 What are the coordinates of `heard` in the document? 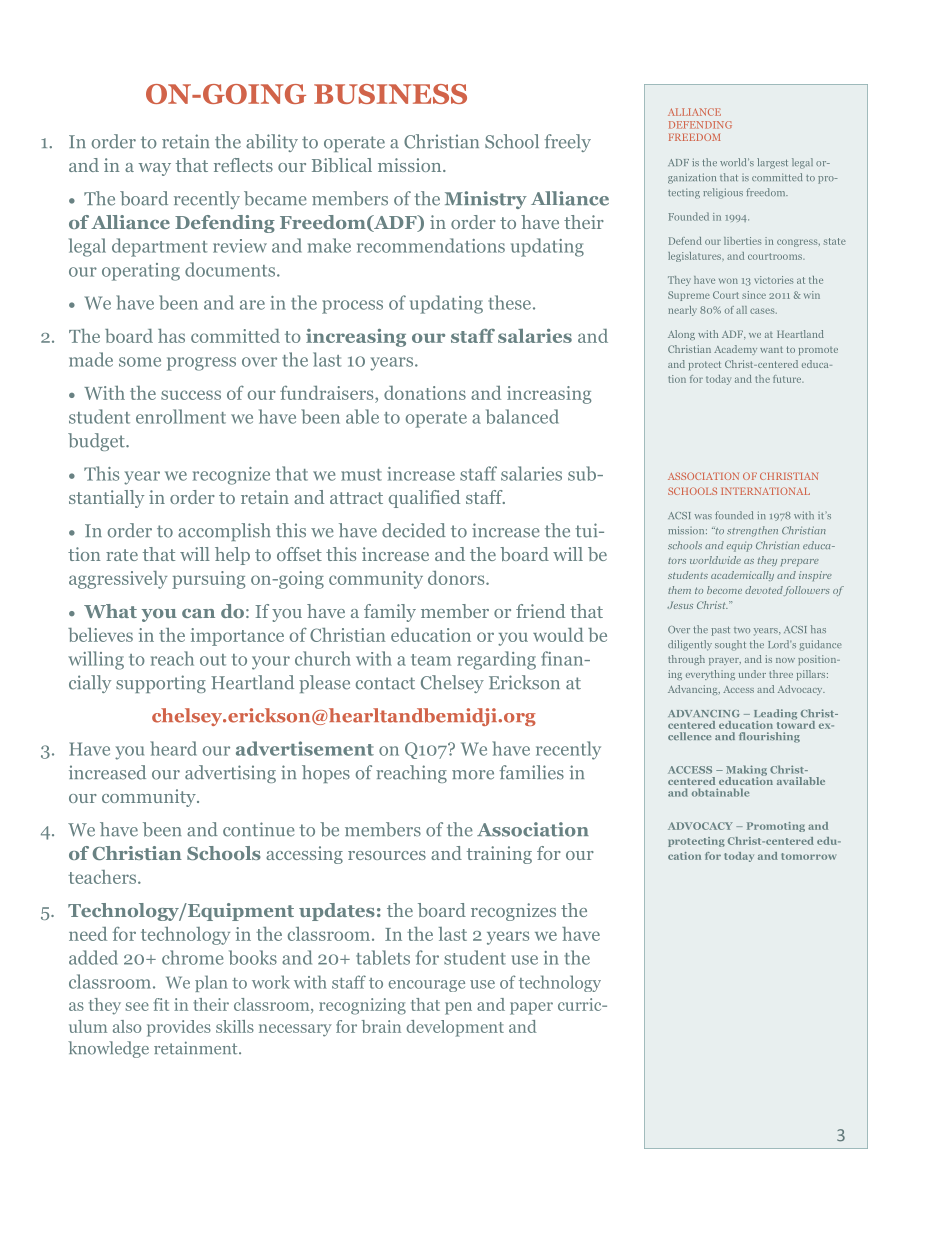 It's located at (173, 748).
